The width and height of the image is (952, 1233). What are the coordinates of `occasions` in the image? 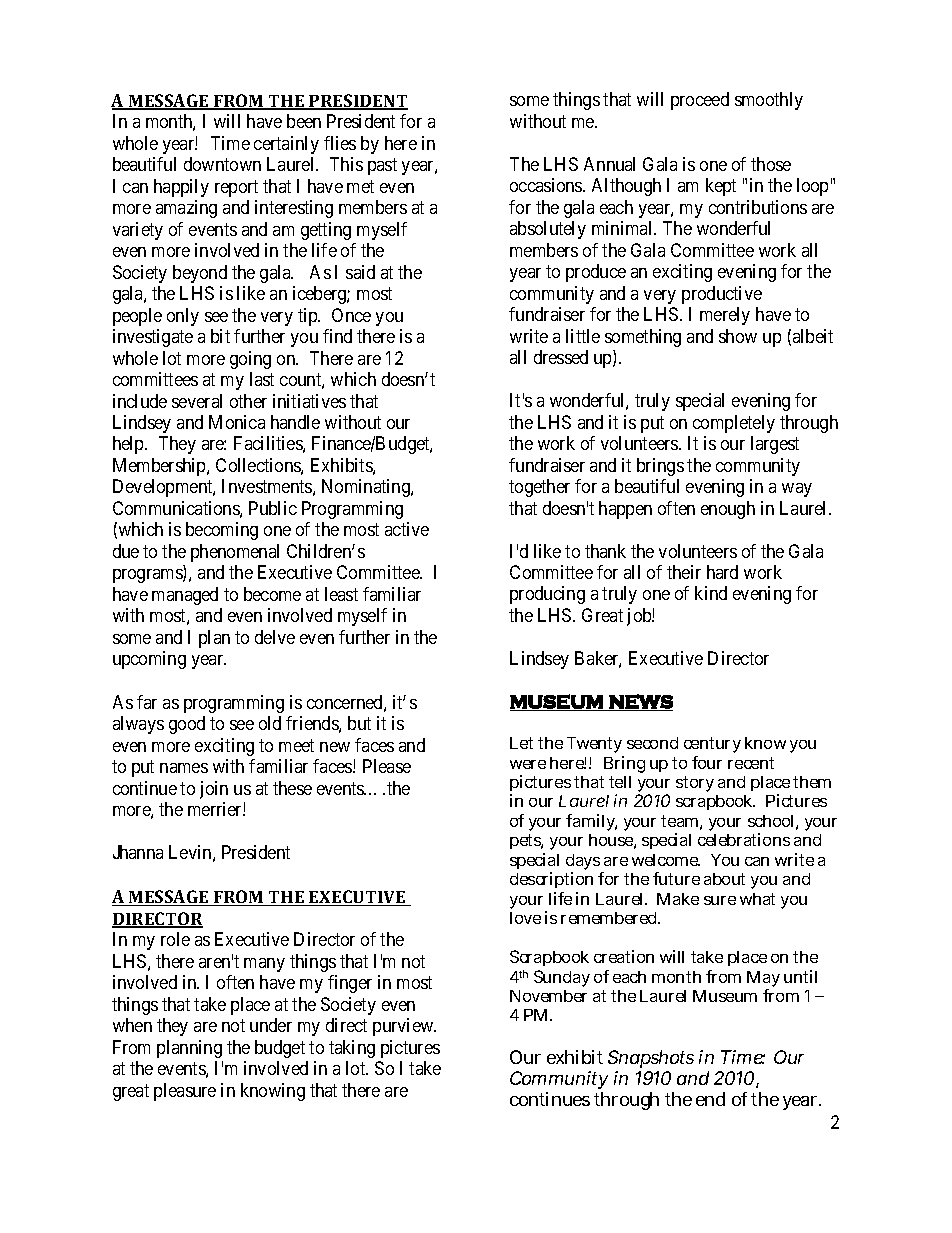 It's located at (547, 185).
